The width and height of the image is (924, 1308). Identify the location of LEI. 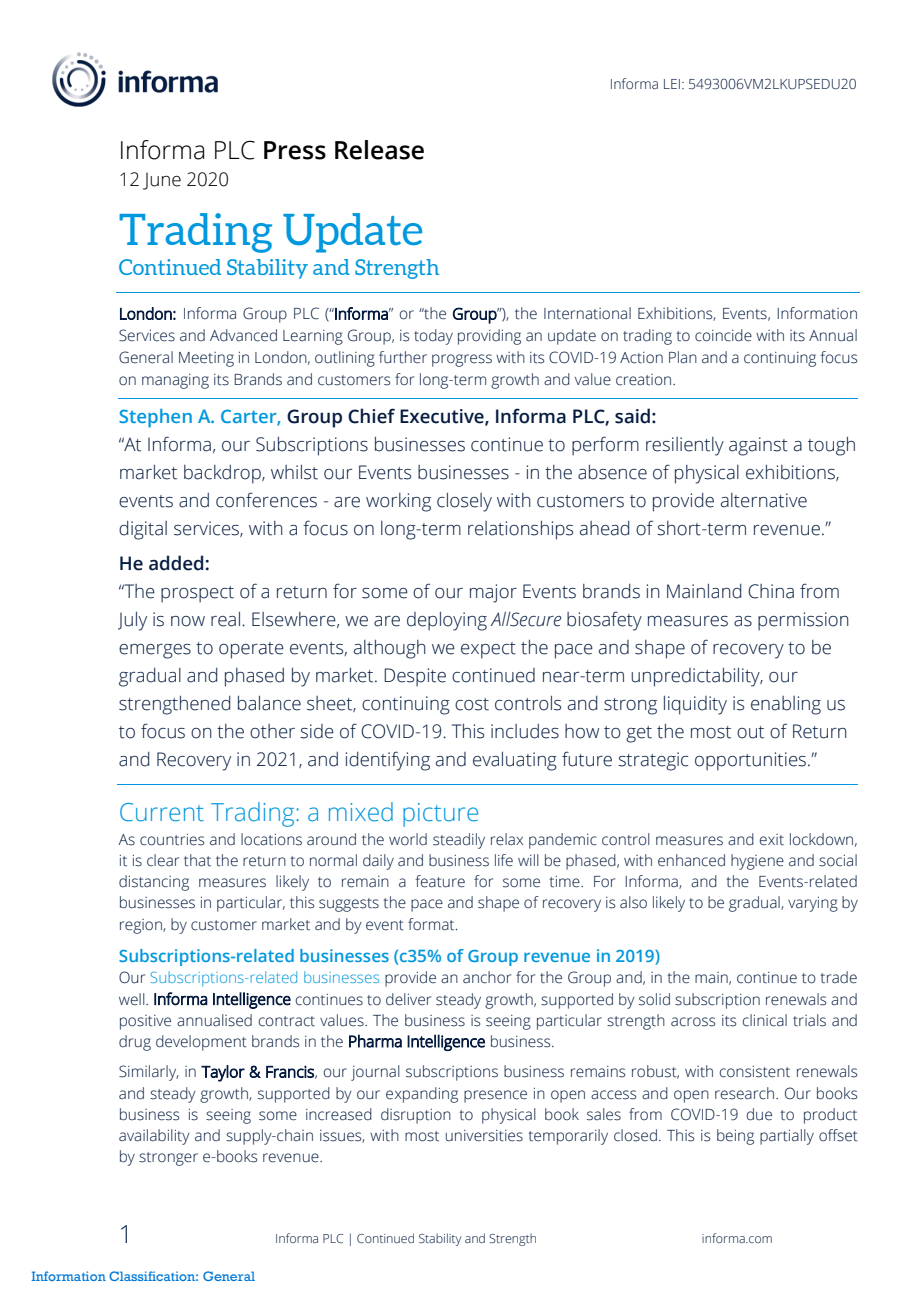
(672, 84).
